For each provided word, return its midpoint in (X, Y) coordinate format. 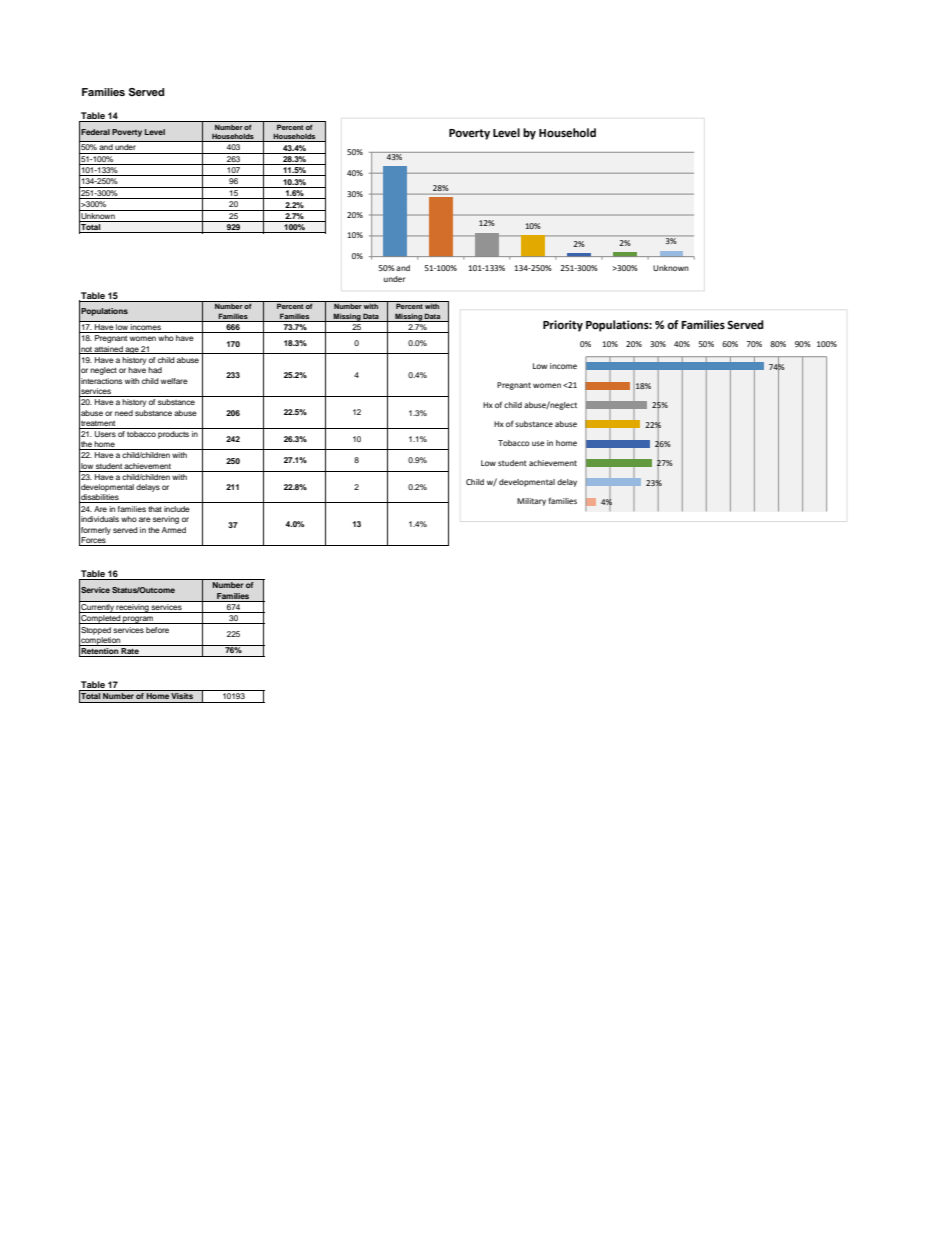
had (155, 370)
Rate (130, 652)
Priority (563, 326)
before (157, 630)
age (132, 350)
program (138, 620)
